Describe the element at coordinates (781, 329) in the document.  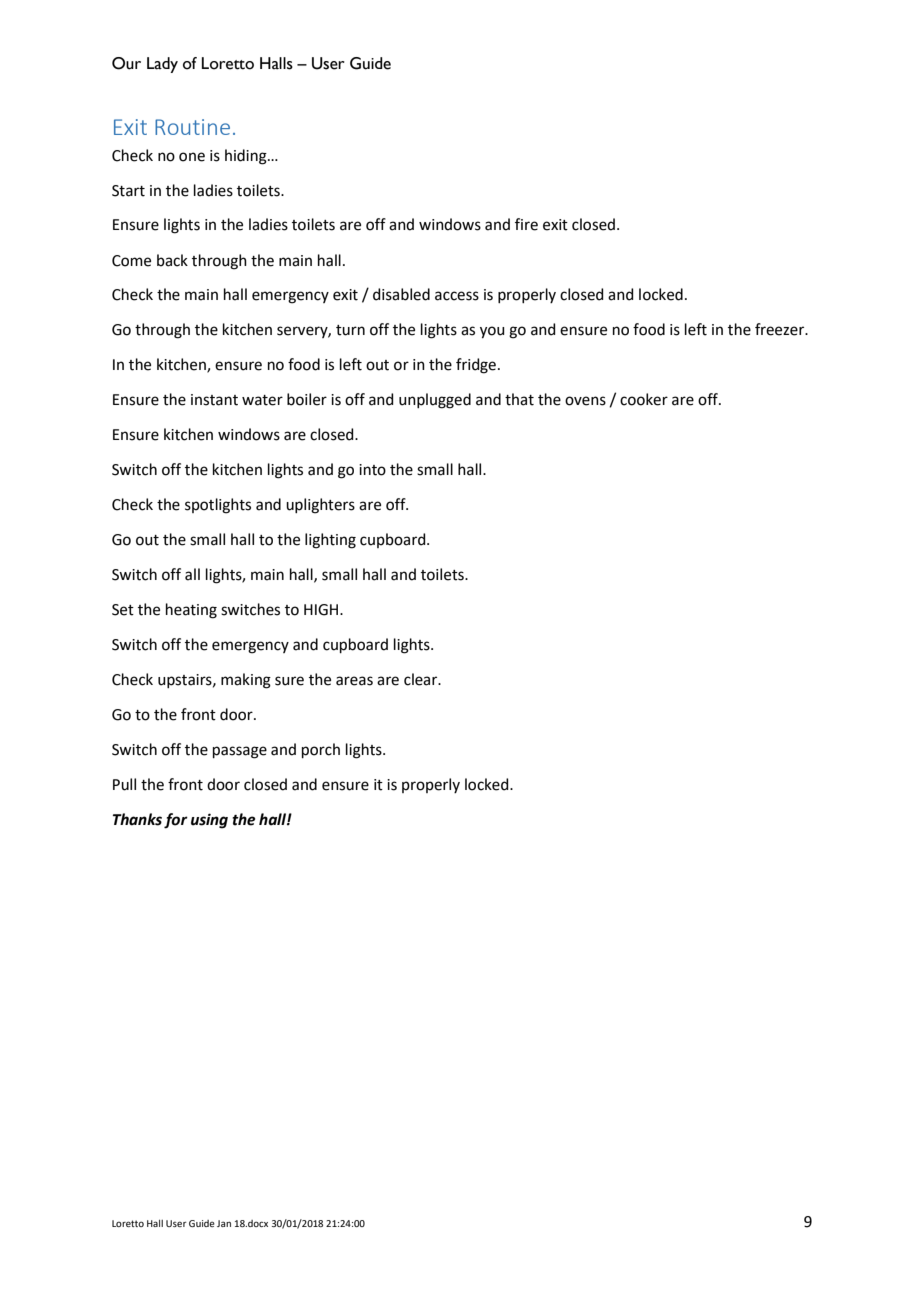
I see `freezer` at that location.
